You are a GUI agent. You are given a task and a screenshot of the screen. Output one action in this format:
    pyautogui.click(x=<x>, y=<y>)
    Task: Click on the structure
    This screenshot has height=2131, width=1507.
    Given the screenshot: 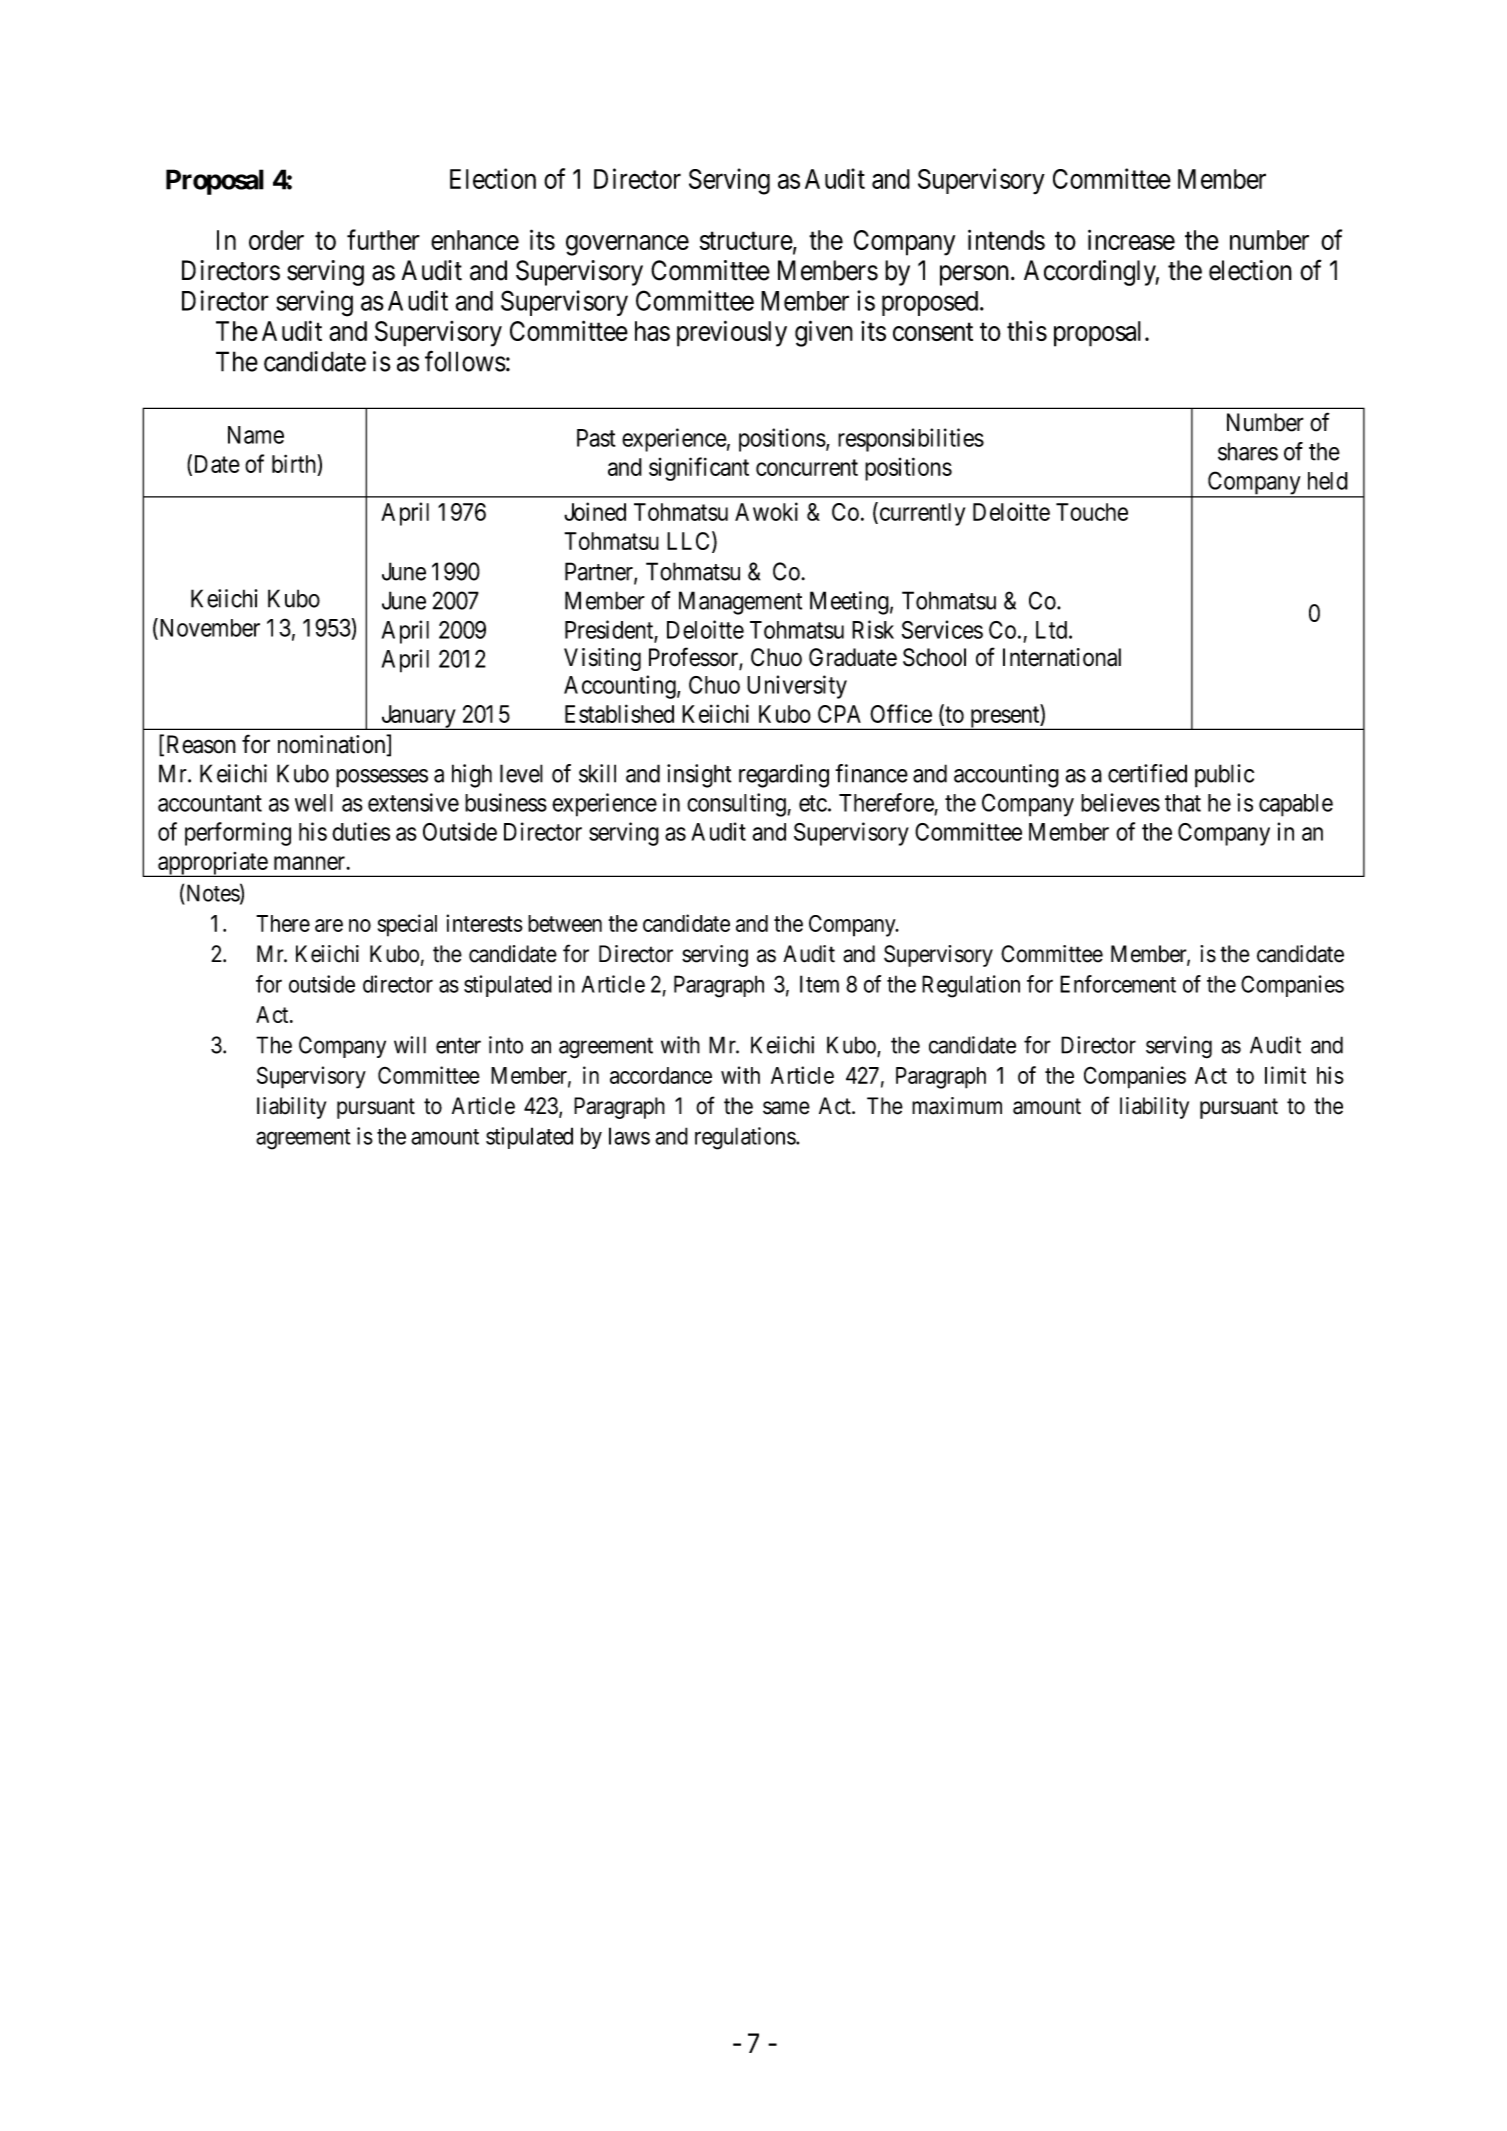 What is the action you would take?
    pyautogui.click(x=746, y=241)
